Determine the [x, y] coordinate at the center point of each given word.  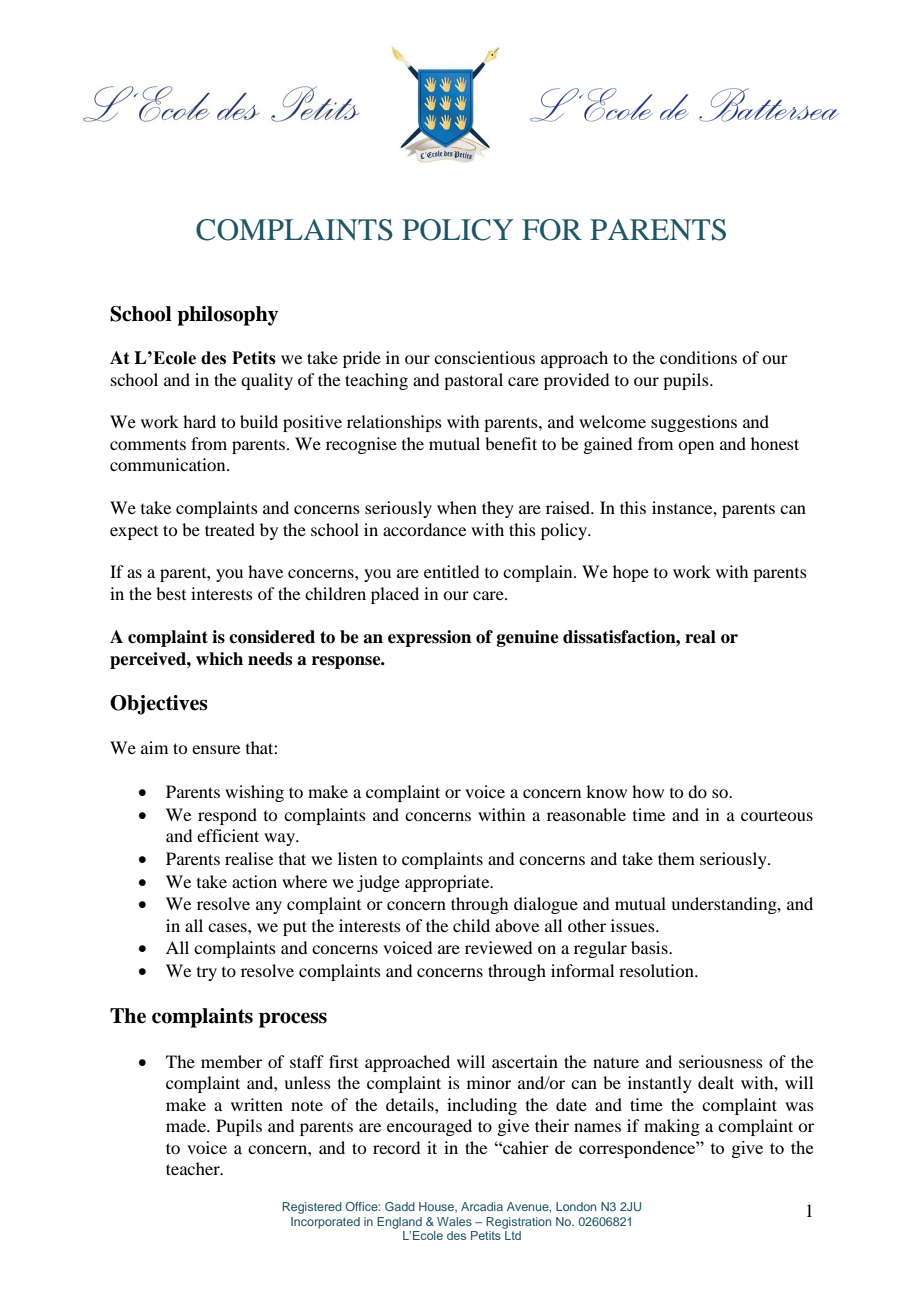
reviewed [498, 947]
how [648, 791]
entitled [451, 571]
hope [631, 573]
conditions [698, 357]
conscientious [484, 357]
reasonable [586, 814]
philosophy [227, 316]
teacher [194, 1168]
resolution [657, 970]
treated [230, 529]
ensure [216, 749]
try [207, 974]
